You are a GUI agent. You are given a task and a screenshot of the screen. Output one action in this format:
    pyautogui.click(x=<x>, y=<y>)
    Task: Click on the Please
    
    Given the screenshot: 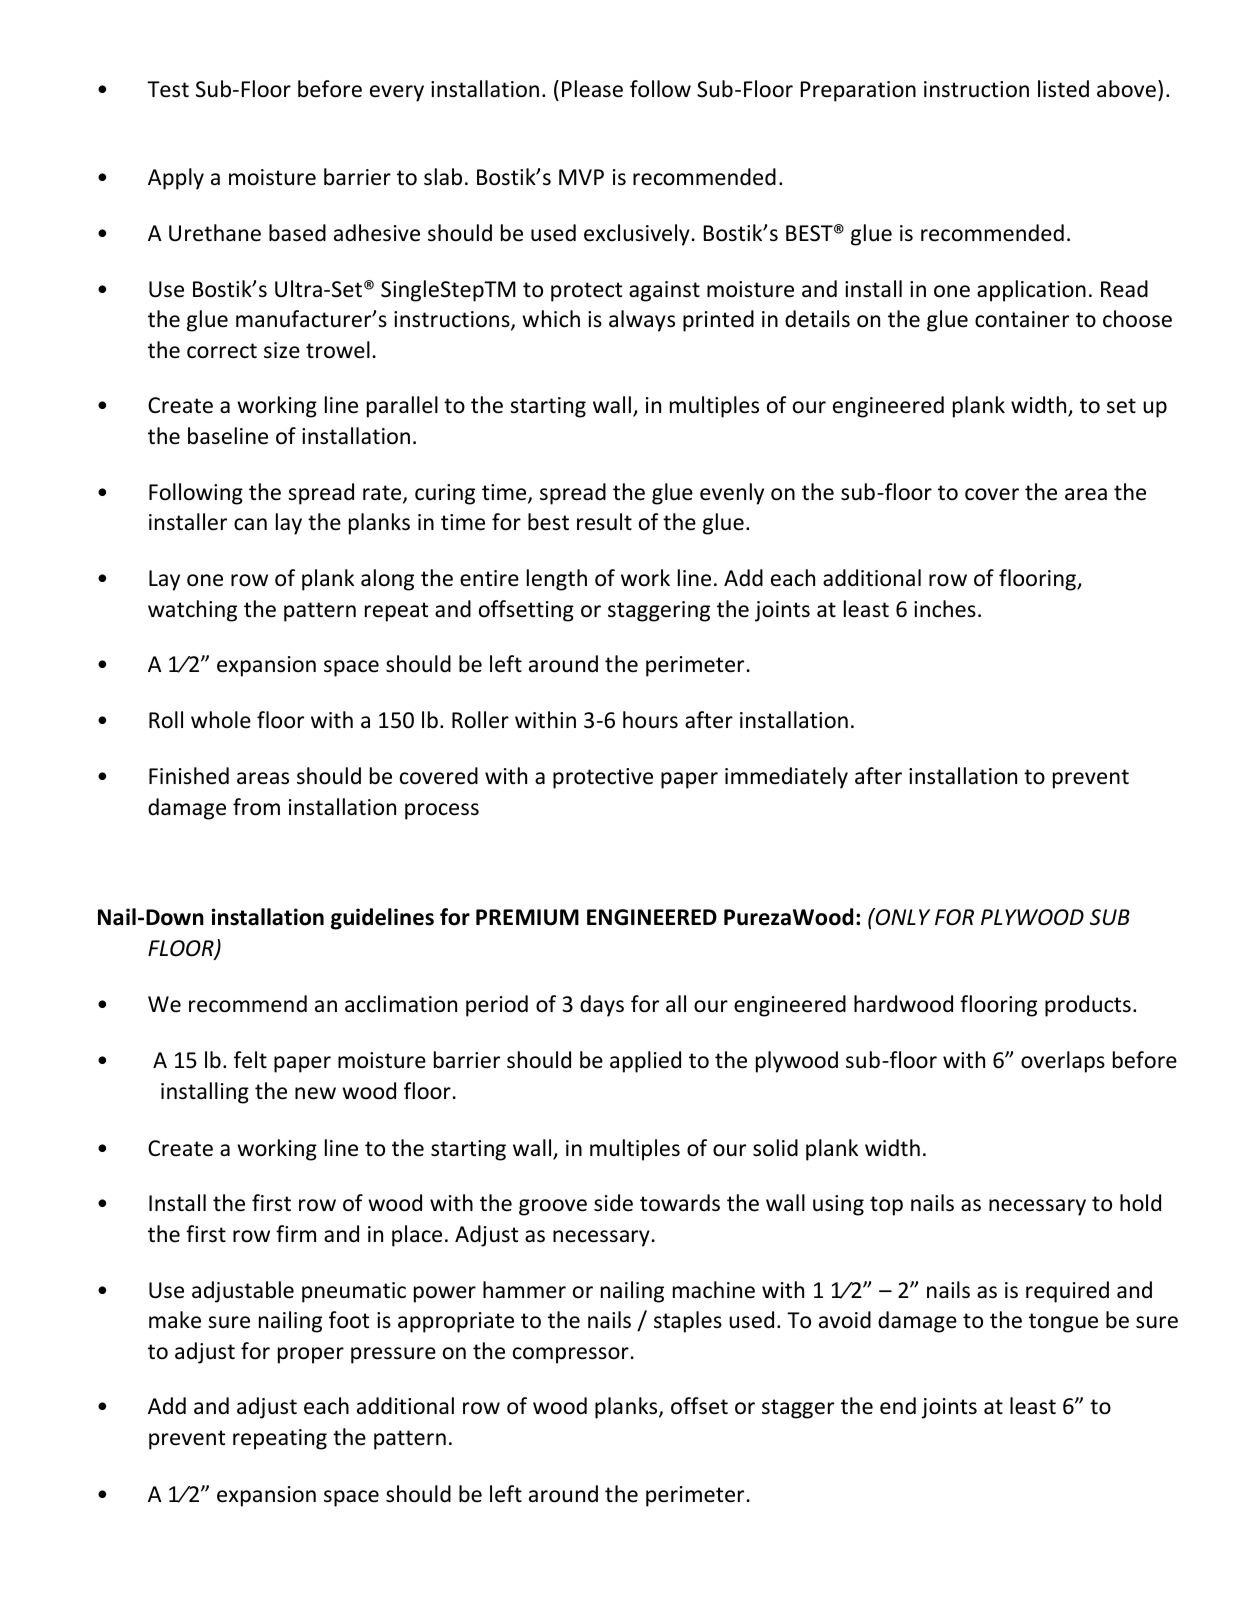 What is the action you would take?
    pyautogui.click(x=592, y=89)
